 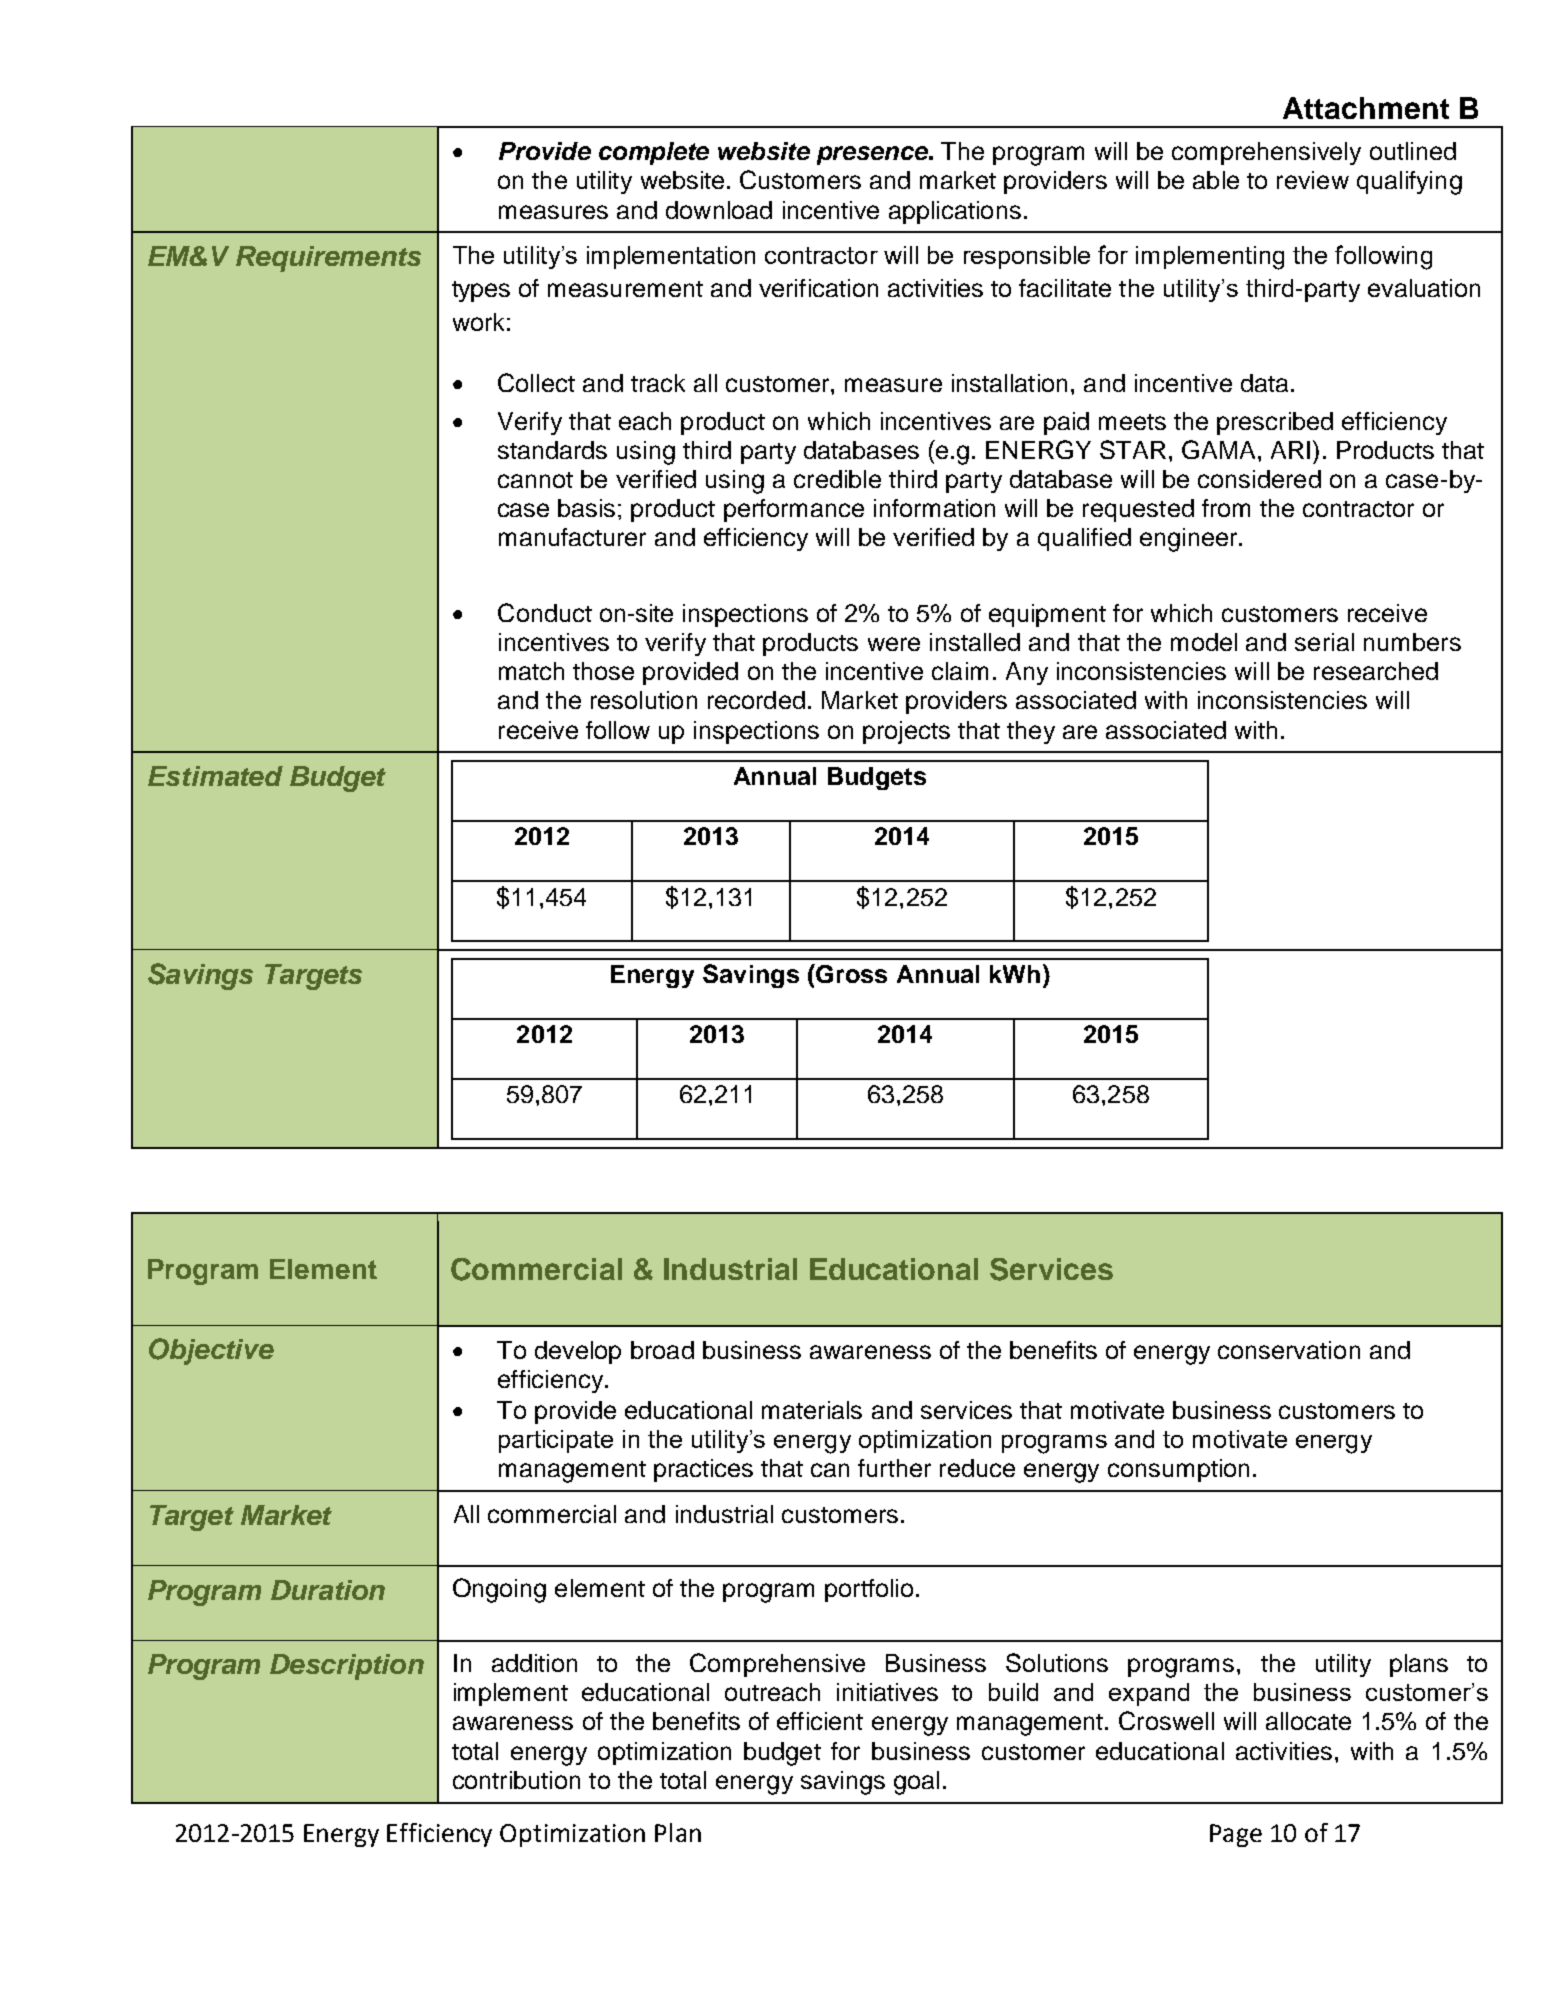 I want to click on Estimated, so click(x=215, y=776).
